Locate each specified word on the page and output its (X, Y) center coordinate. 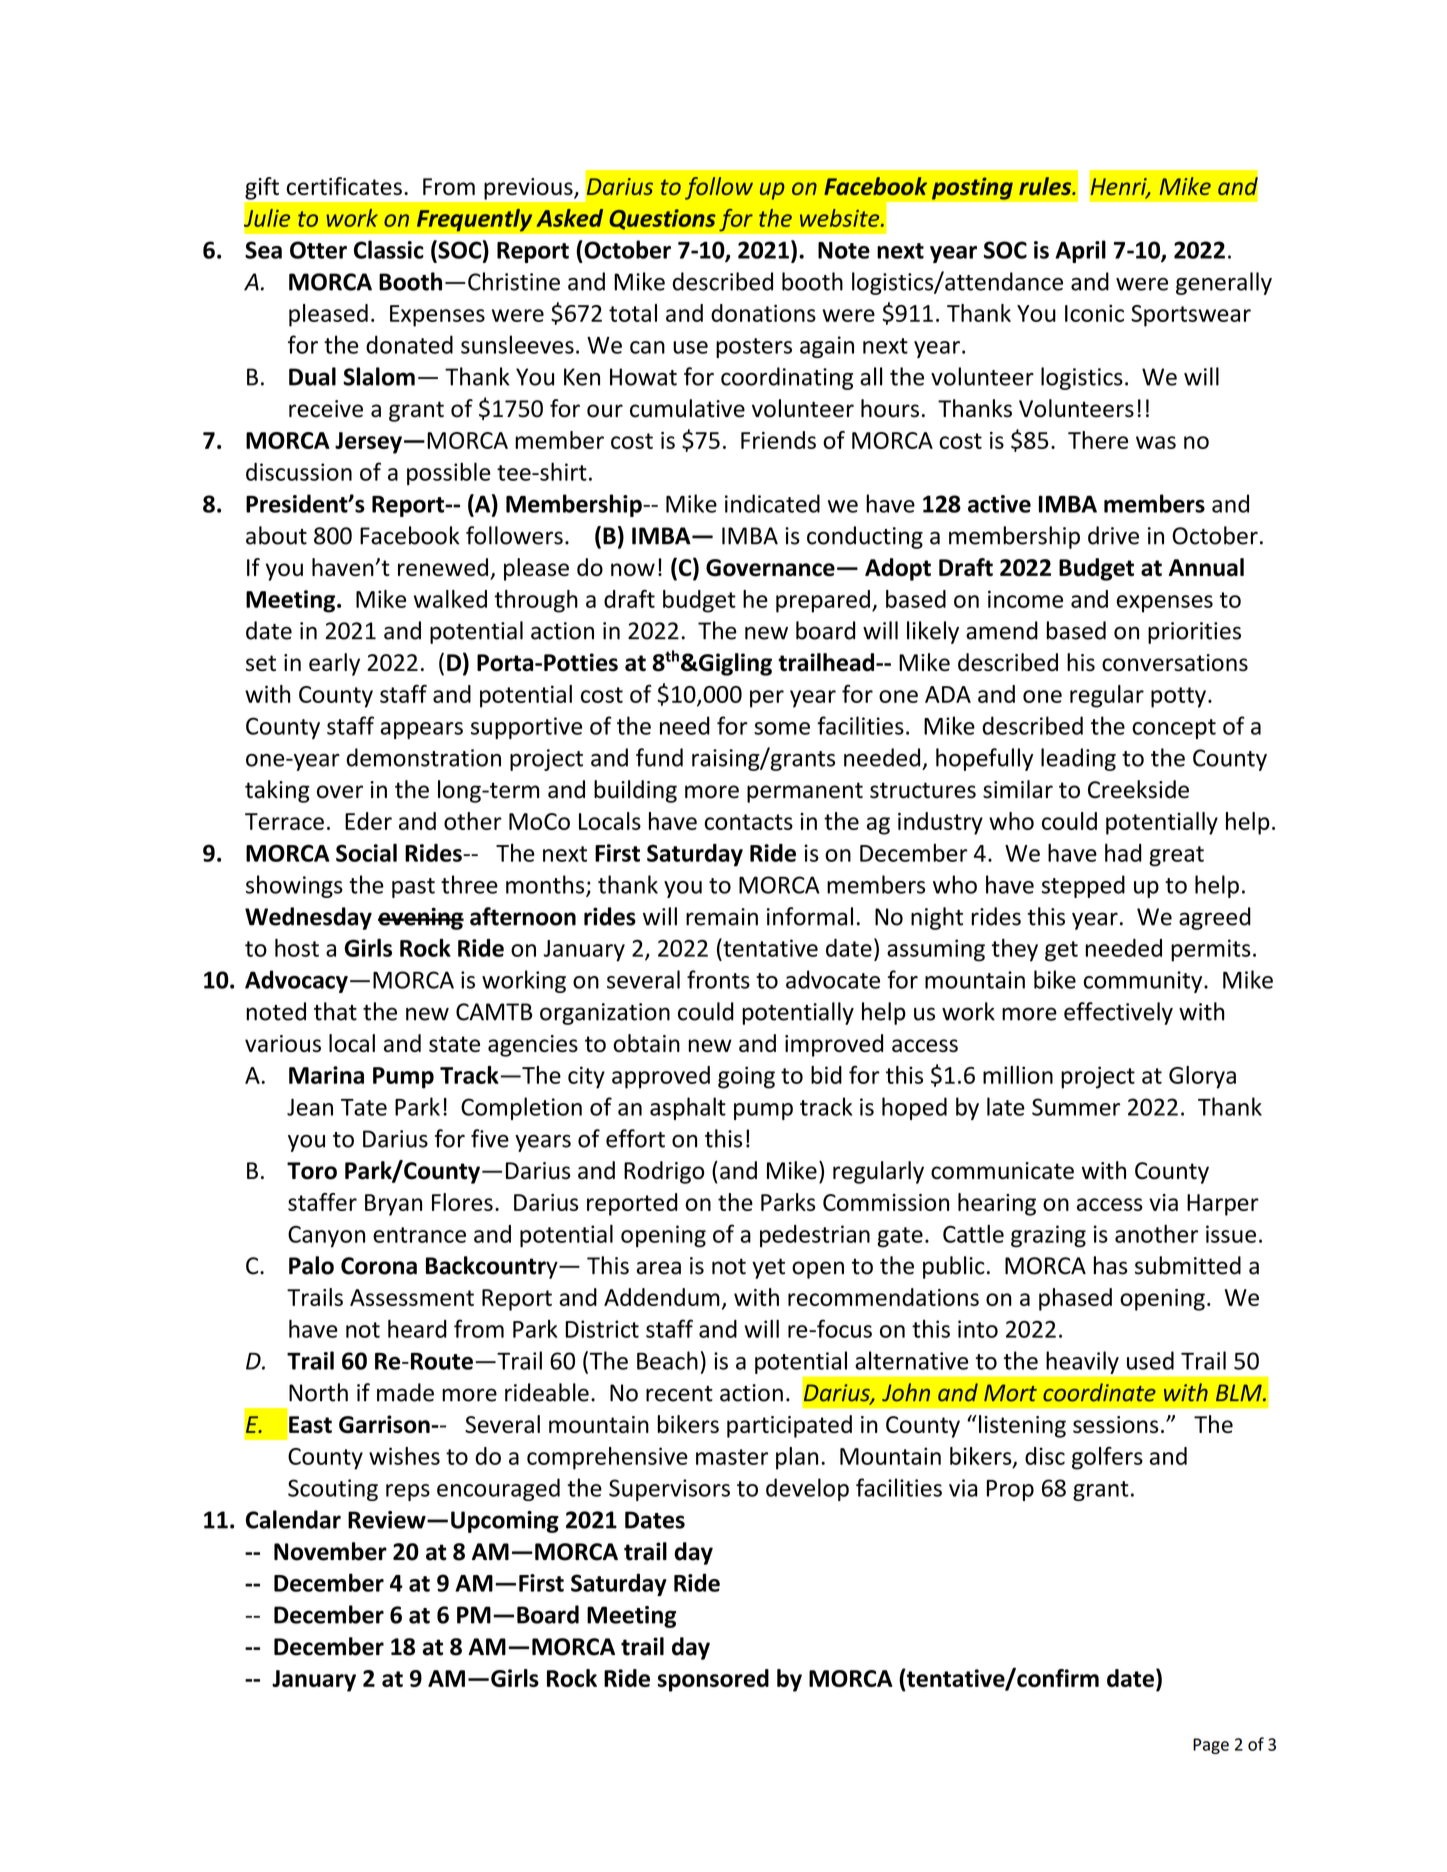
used (1150, 1360)
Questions (662, 219)
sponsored (713, 1680)
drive (1113, 535)
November (330, 1551)
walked (450, 599)
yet (768, 1268)
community (1144, 982)
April (1080, 251)
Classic (389, 249)
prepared (823, 601)
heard (417, 1328)
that (335, 1011)
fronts (718, 979)
